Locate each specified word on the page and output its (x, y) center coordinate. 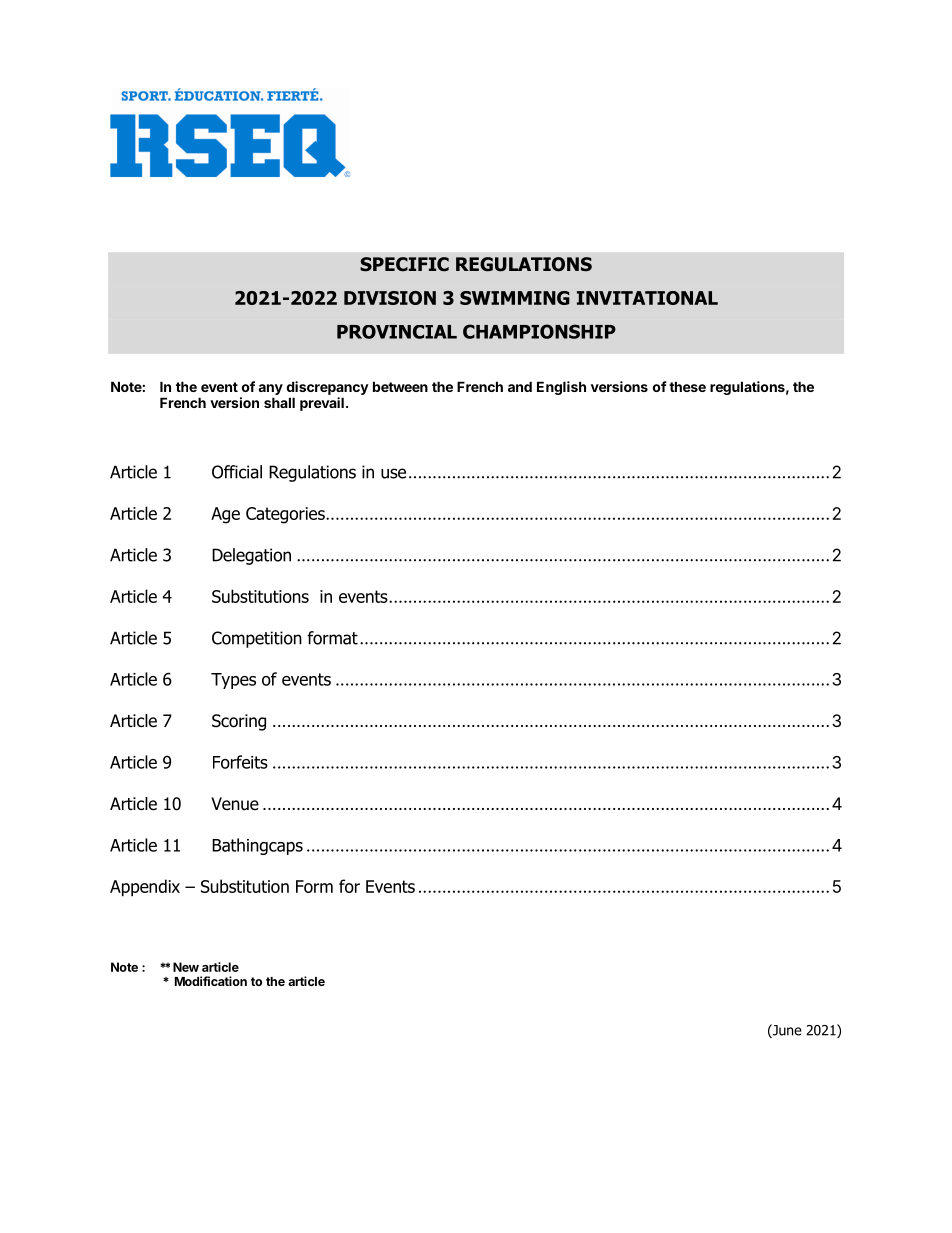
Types (233, 681)
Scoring (239, 722)
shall (279, 402)
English (561, 388)
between (400, 386)
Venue (235, 804)
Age (225, 515)
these (687, 386)
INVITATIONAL (647, 298)
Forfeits (240, 762)
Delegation (251, 556)
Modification (211, 981)
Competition (257, 639)
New (186, 967)
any (270, 389)
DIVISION (390, 298)
